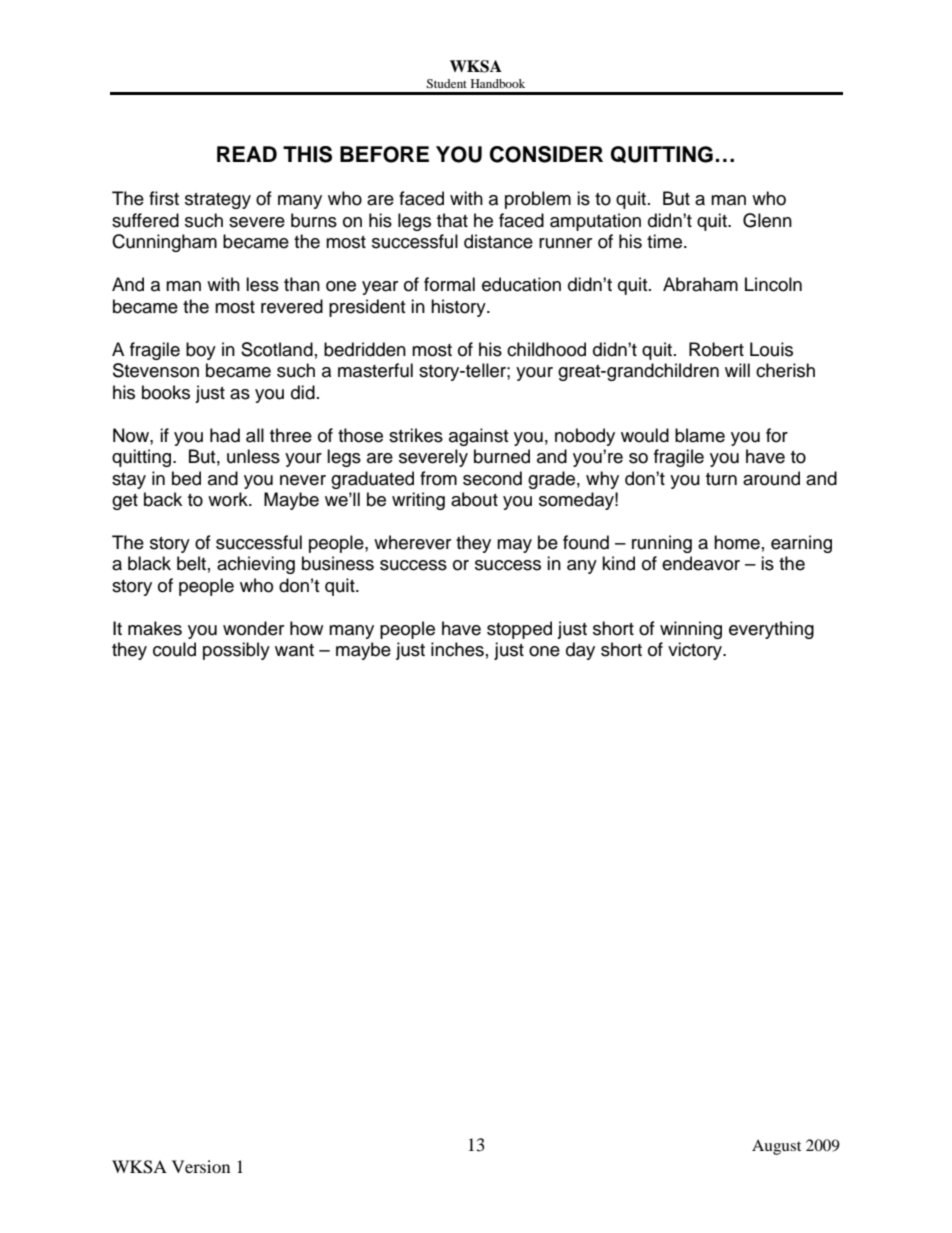 The height and width of the screenshot is (1233, 952). What do you see at coordinates (446, 83) in the screenshot?
I see `Student` at bounding box center [446, 83].
